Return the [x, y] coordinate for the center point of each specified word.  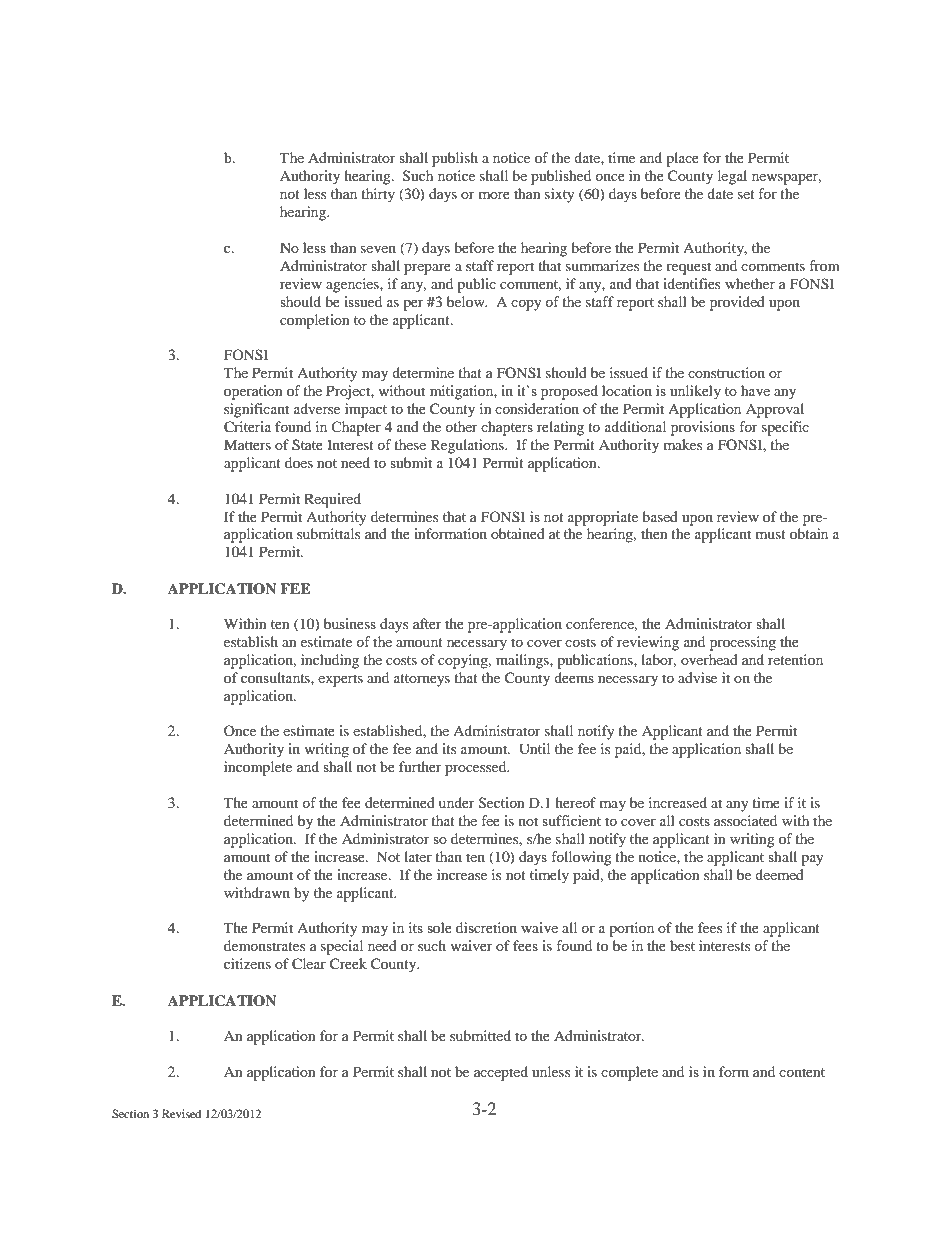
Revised [182, 1113]
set [746, 194]
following [581, 858]
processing [743, 643]
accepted [501, 1073]
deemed [779, 874]
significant [256, 410]
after [427, 623]
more [494, 195]
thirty [378, 195]
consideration [537, 408]
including [330, 661]
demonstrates [264, 945]
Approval [775, 410]
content [802, 1072]
